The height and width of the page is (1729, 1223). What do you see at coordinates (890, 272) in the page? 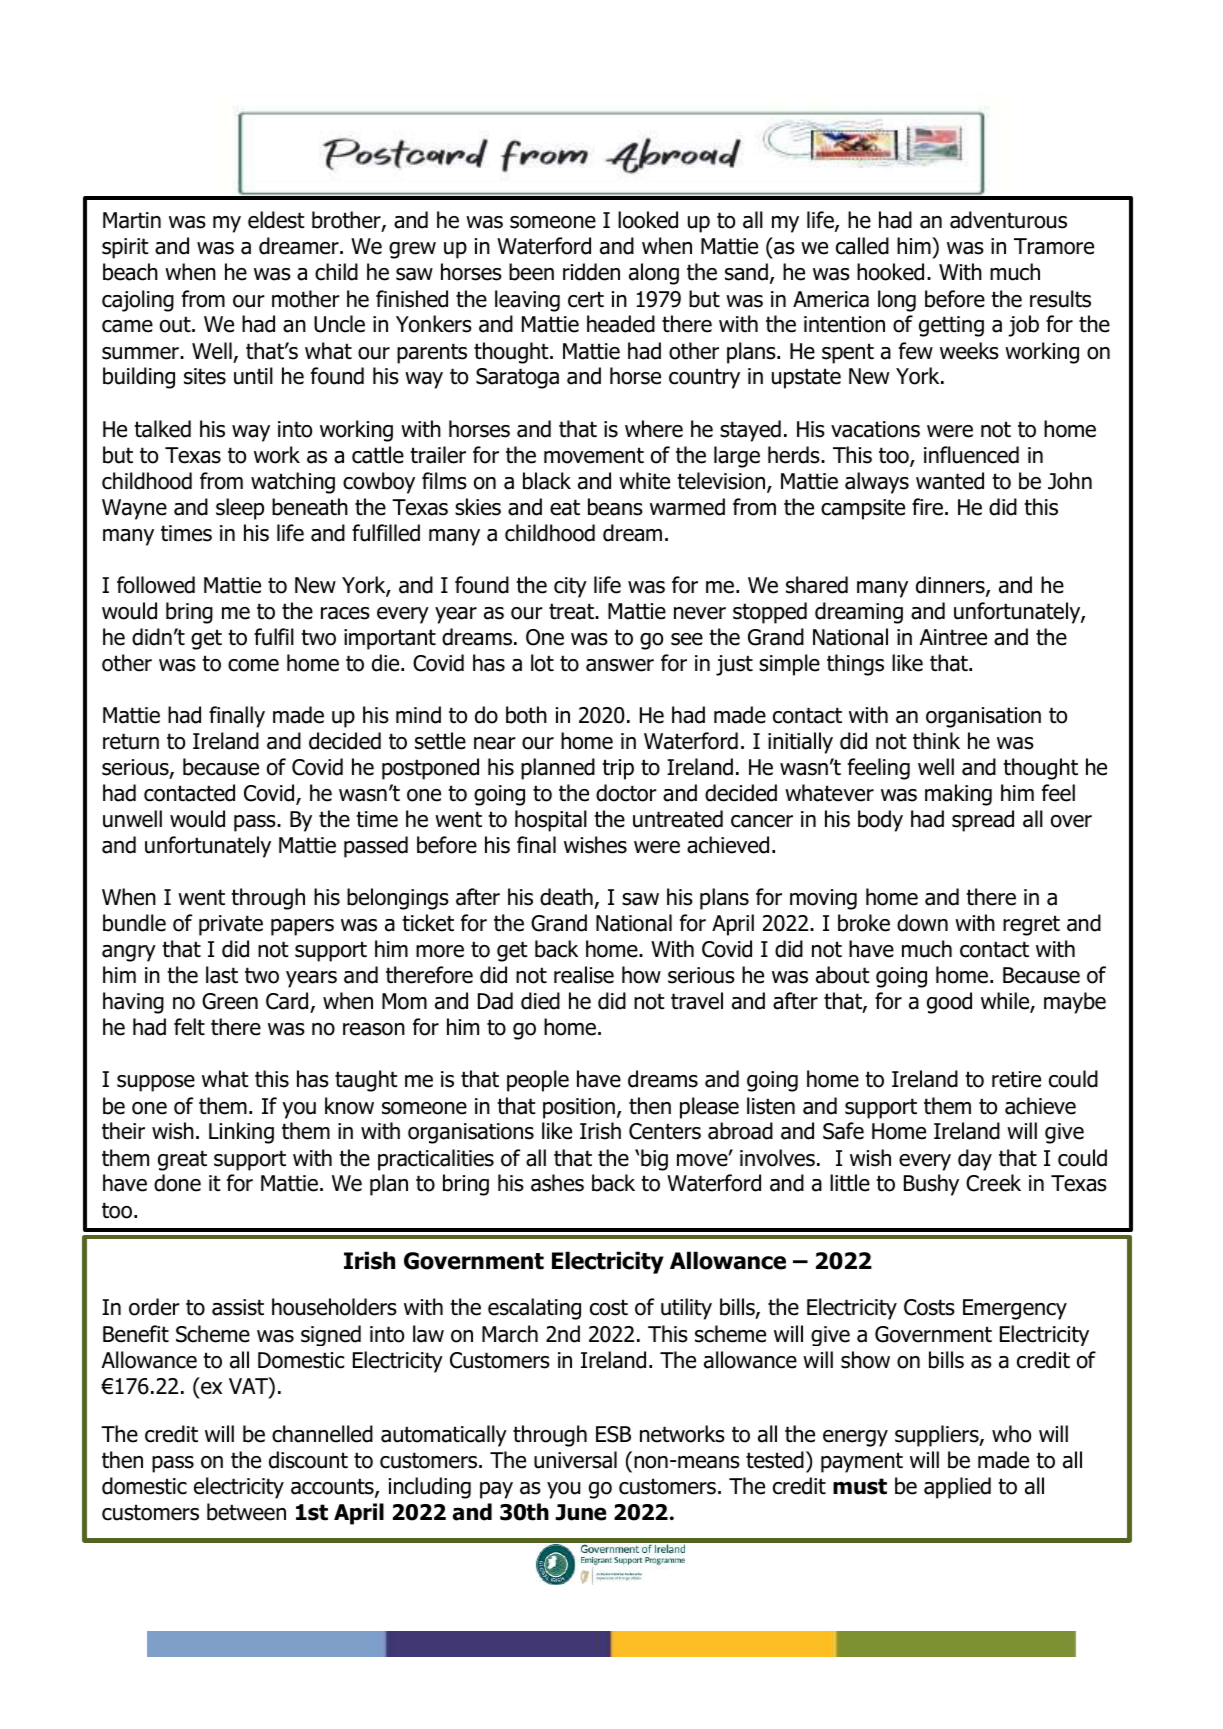
I see `hooked` at bounding box center [890, 272].
